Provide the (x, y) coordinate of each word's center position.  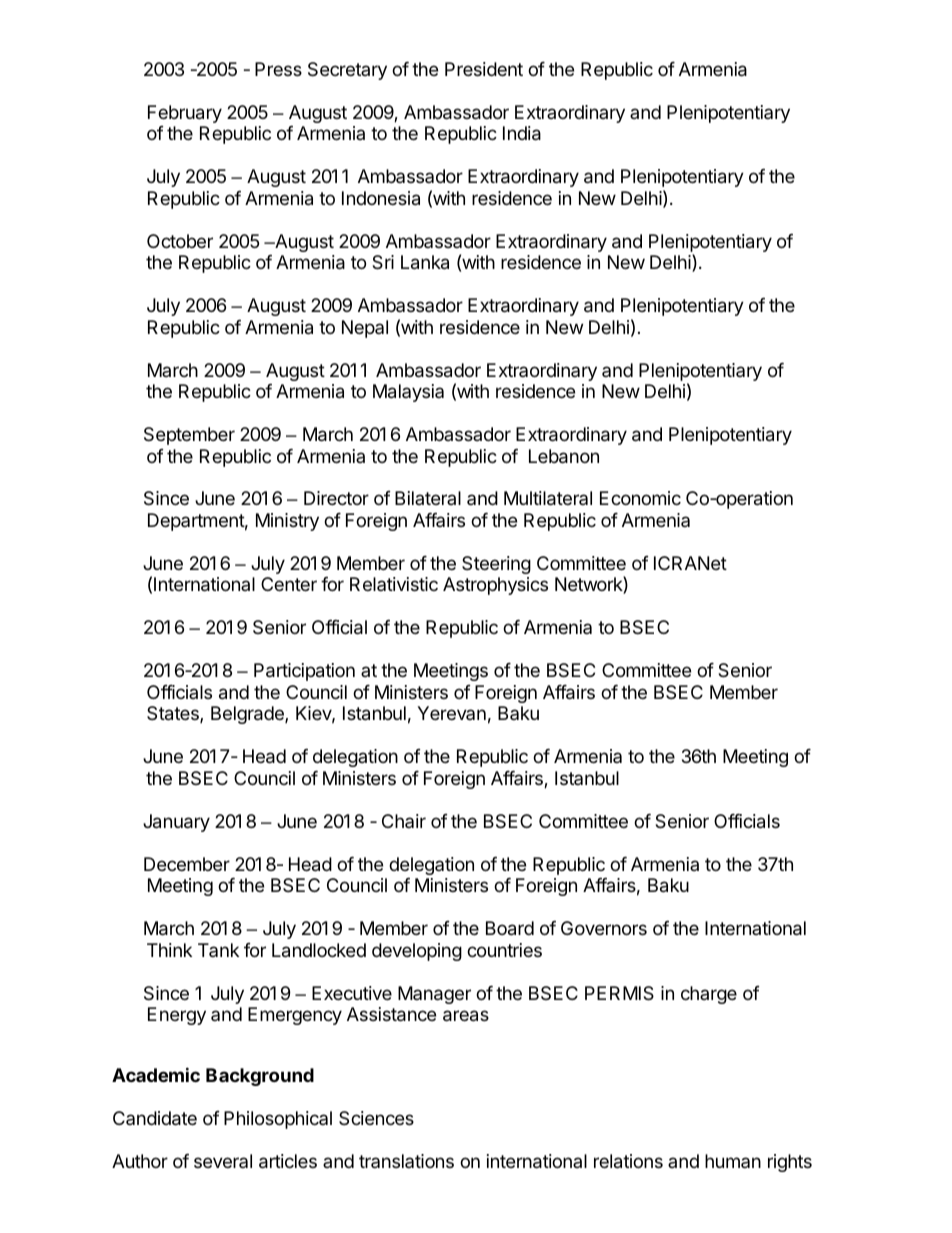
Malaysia (408, 393)
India (522, 133)
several (223, 1161)
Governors (604, 928)
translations (406, 1161)
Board (510, 928)
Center (289, 584)
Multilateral (548, 498)
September (189, 436)
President (484, 69)
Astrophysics (495, 586)
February (185, 114)
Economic (640, 498)
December (187, 864)
